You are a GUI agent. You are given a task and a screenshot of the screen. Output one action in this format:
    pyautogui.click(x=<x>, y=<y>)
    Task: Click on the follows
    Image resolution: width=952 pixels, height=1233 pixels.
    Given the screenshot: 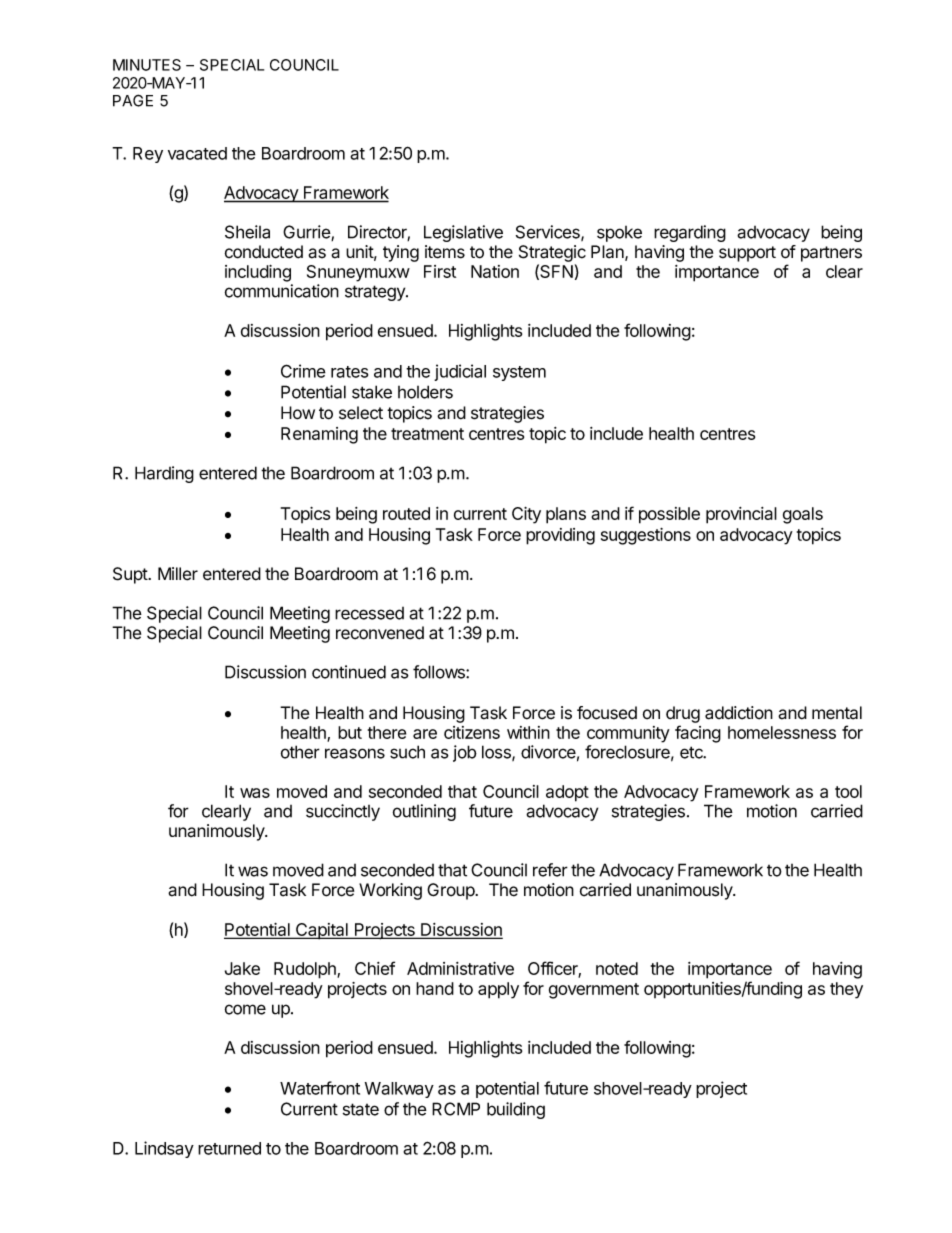 What is the action you would take?
    pyautogui.click(x=440, y=672)
